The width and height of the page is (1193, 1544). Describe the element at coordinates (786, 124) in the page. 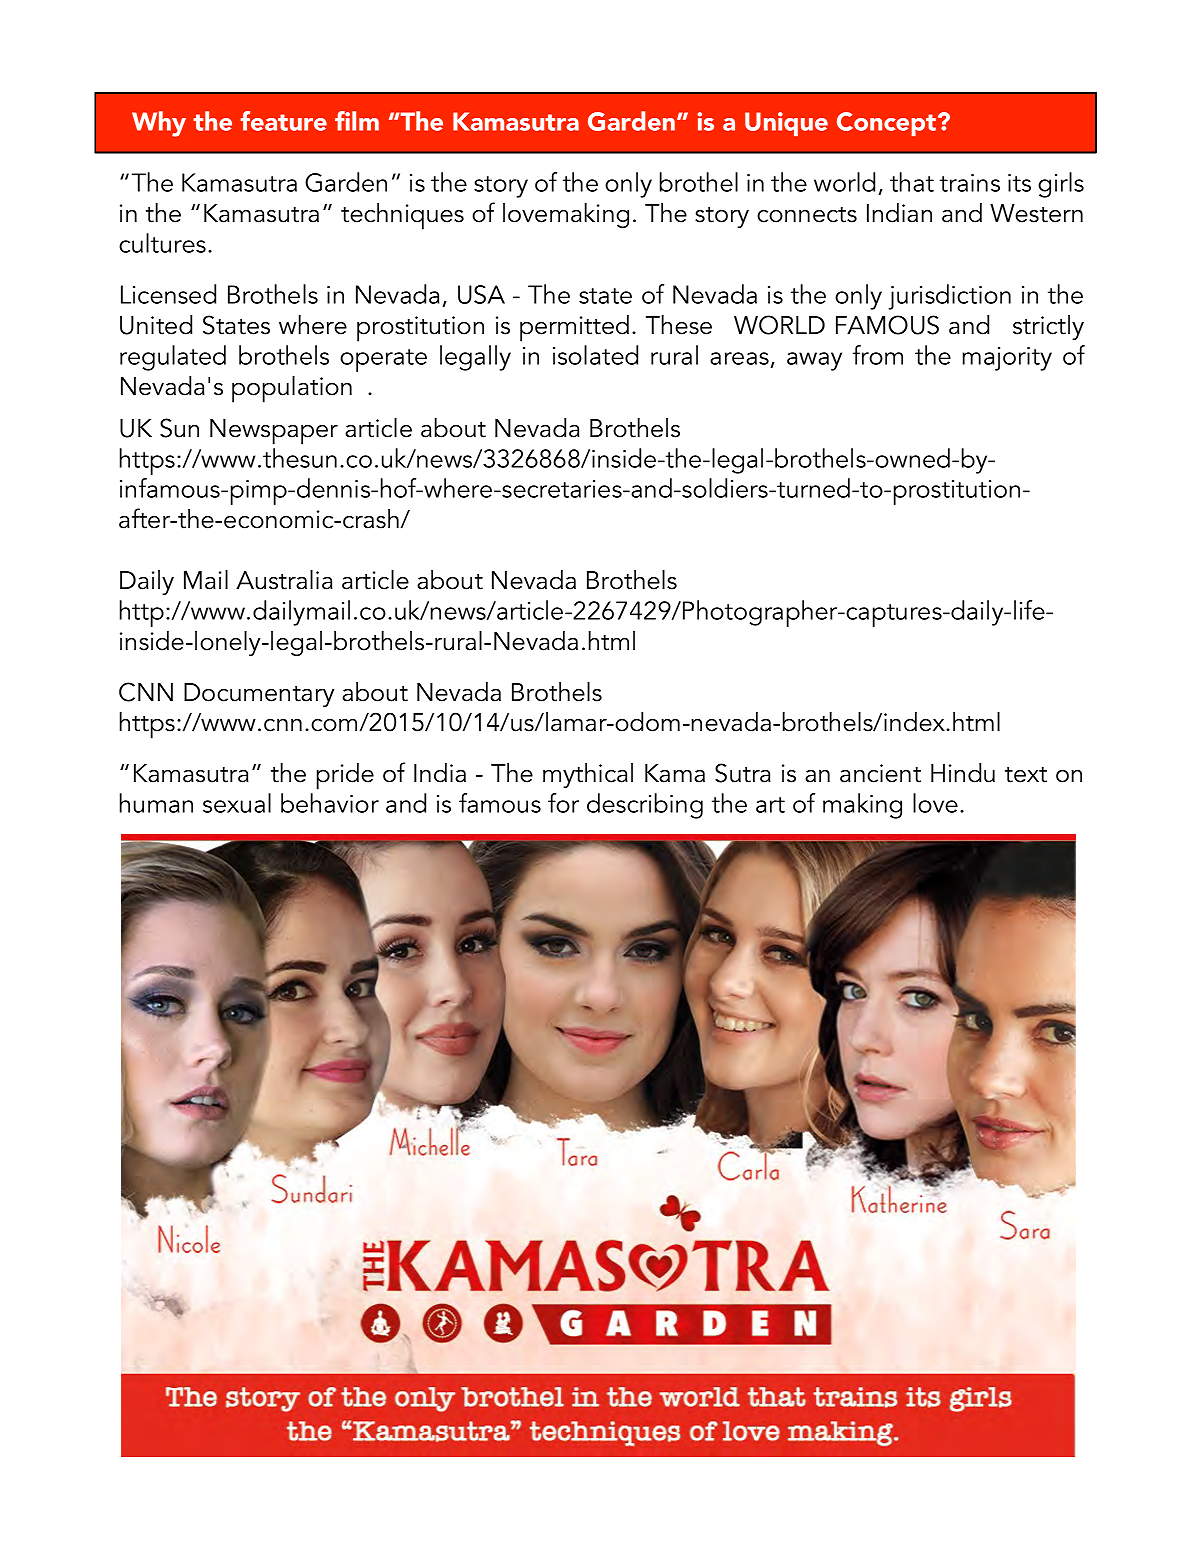

I see `Unique` at that location.
